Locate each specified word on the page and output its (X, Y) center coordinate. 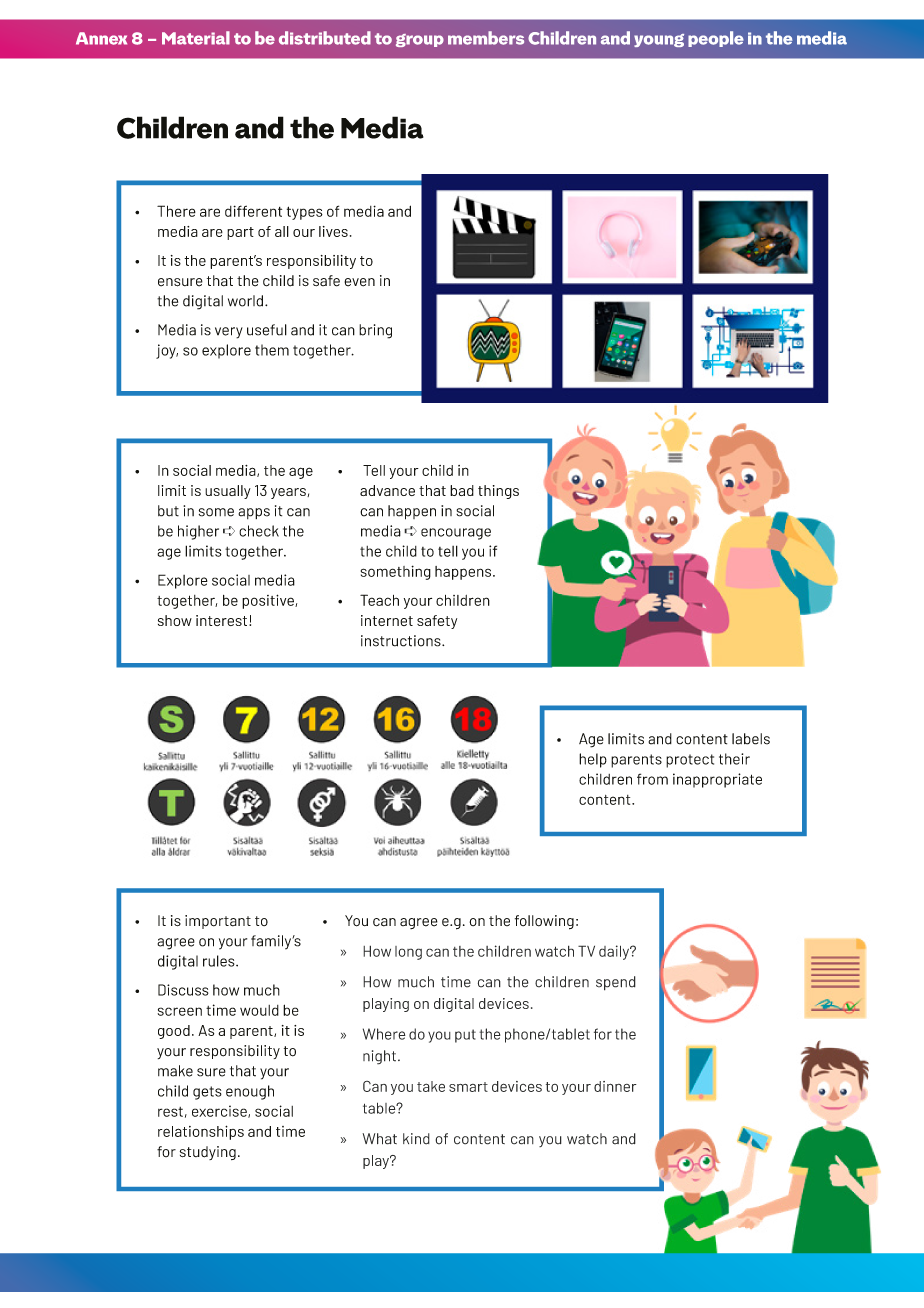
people (716, 39)
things (498, 492)
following (544, 922)
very (229, 333)
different (253, 211)
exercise (220, 1111)
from (652, 779)
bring (375, 331)
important (218, 922)
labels (751, 739)
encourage (456, 534)
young (659, 40)
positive (269, 601)
